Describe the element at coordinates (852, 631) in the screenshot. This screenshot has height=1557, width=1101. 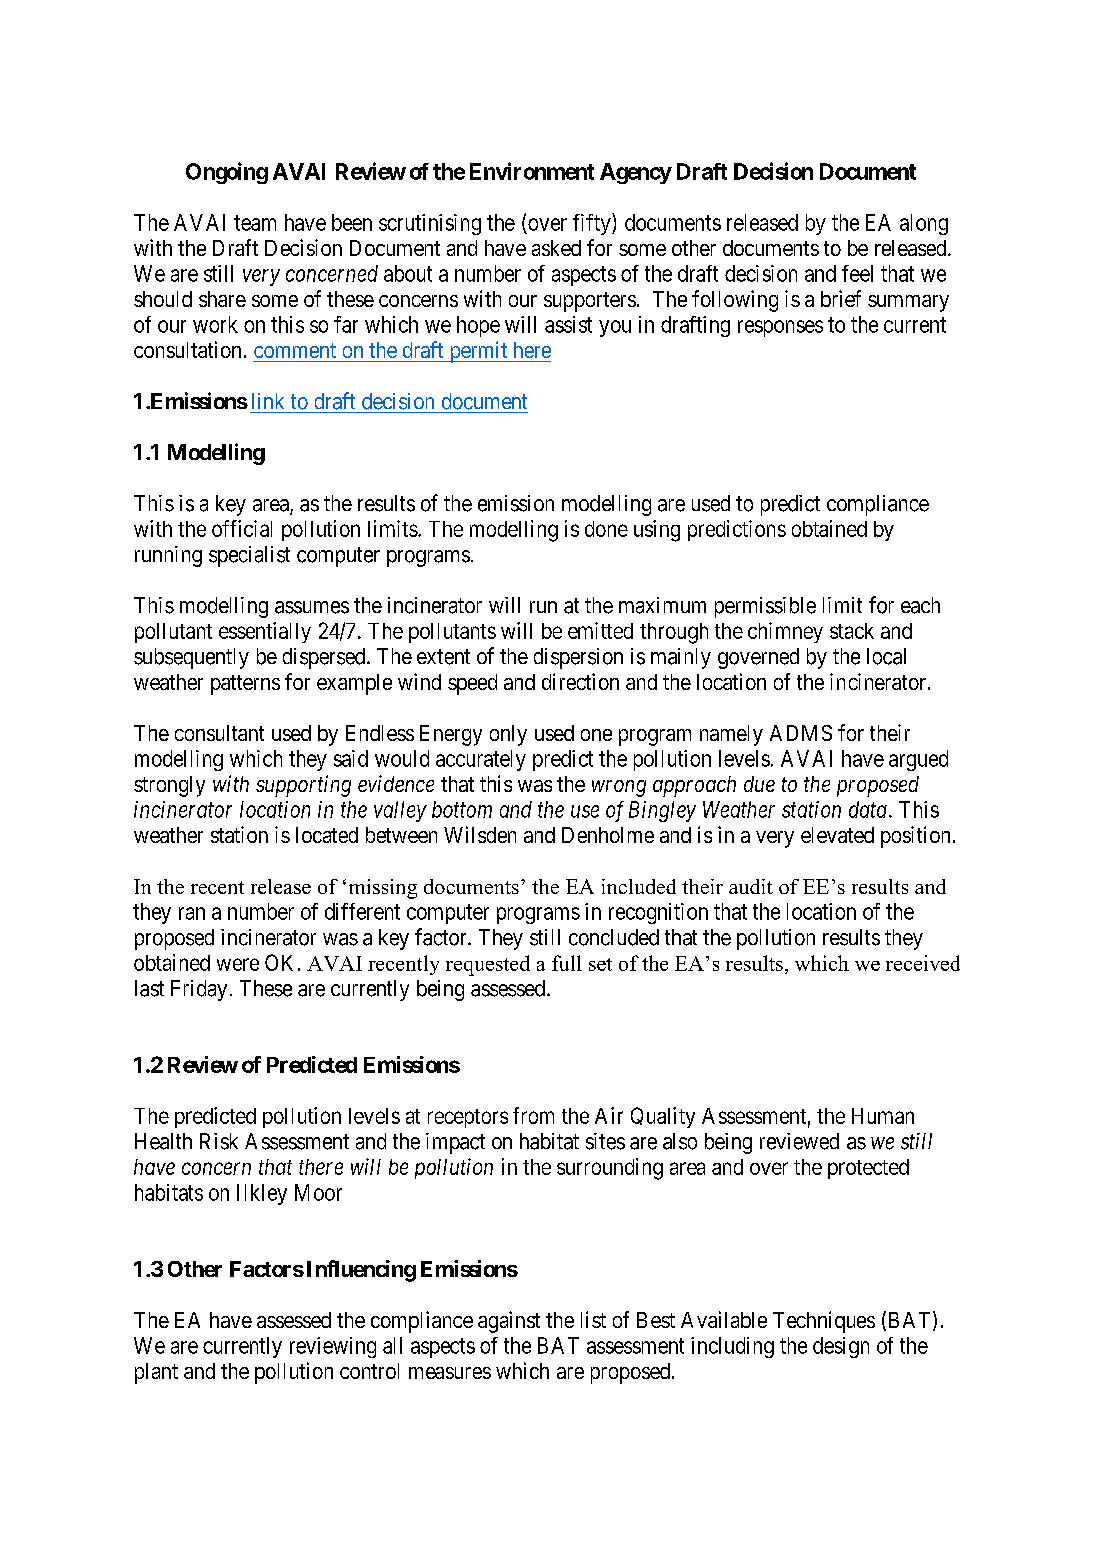
I see `stack` at that location.
